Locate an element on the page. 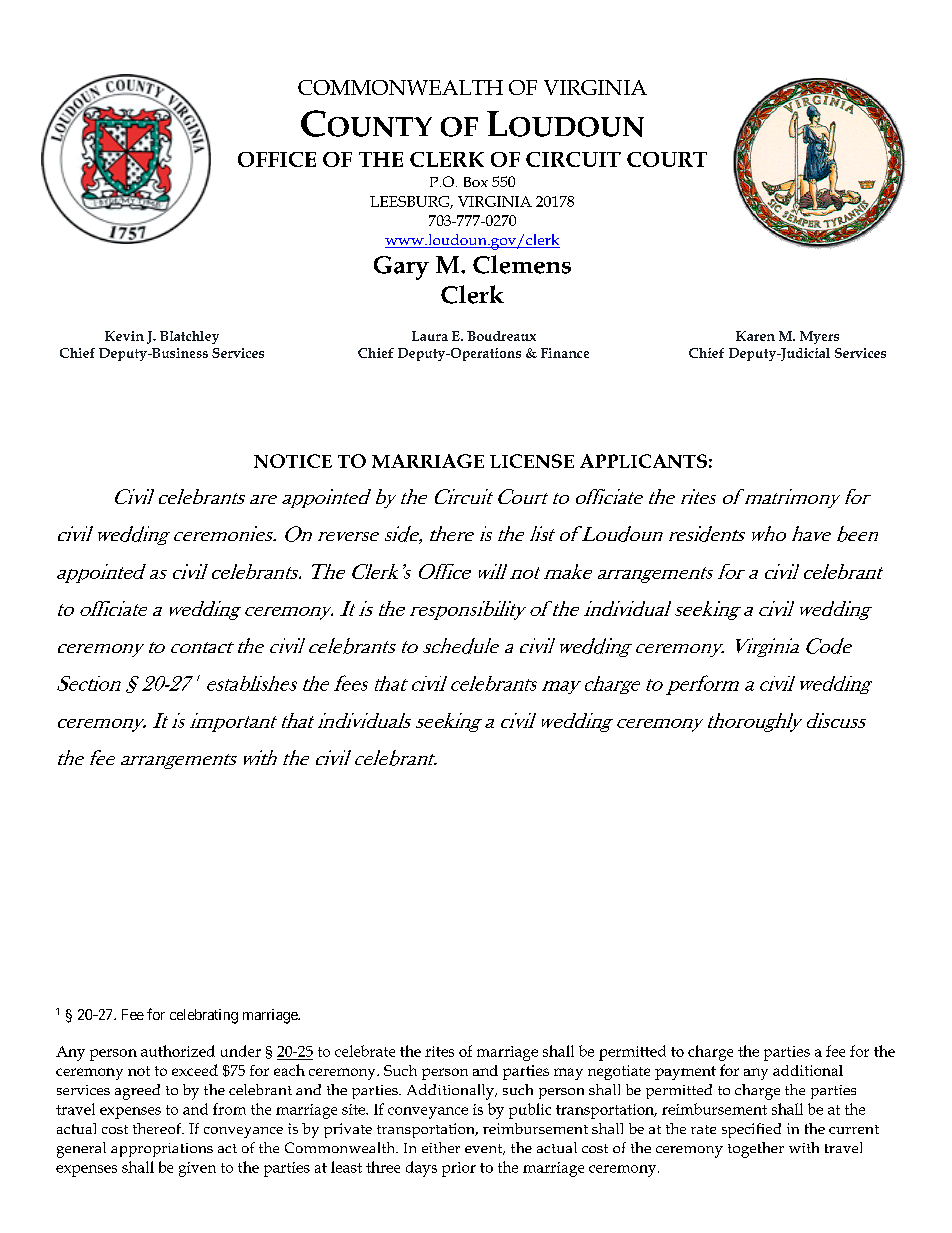  Kevin is located at coordinates (124, 336).
